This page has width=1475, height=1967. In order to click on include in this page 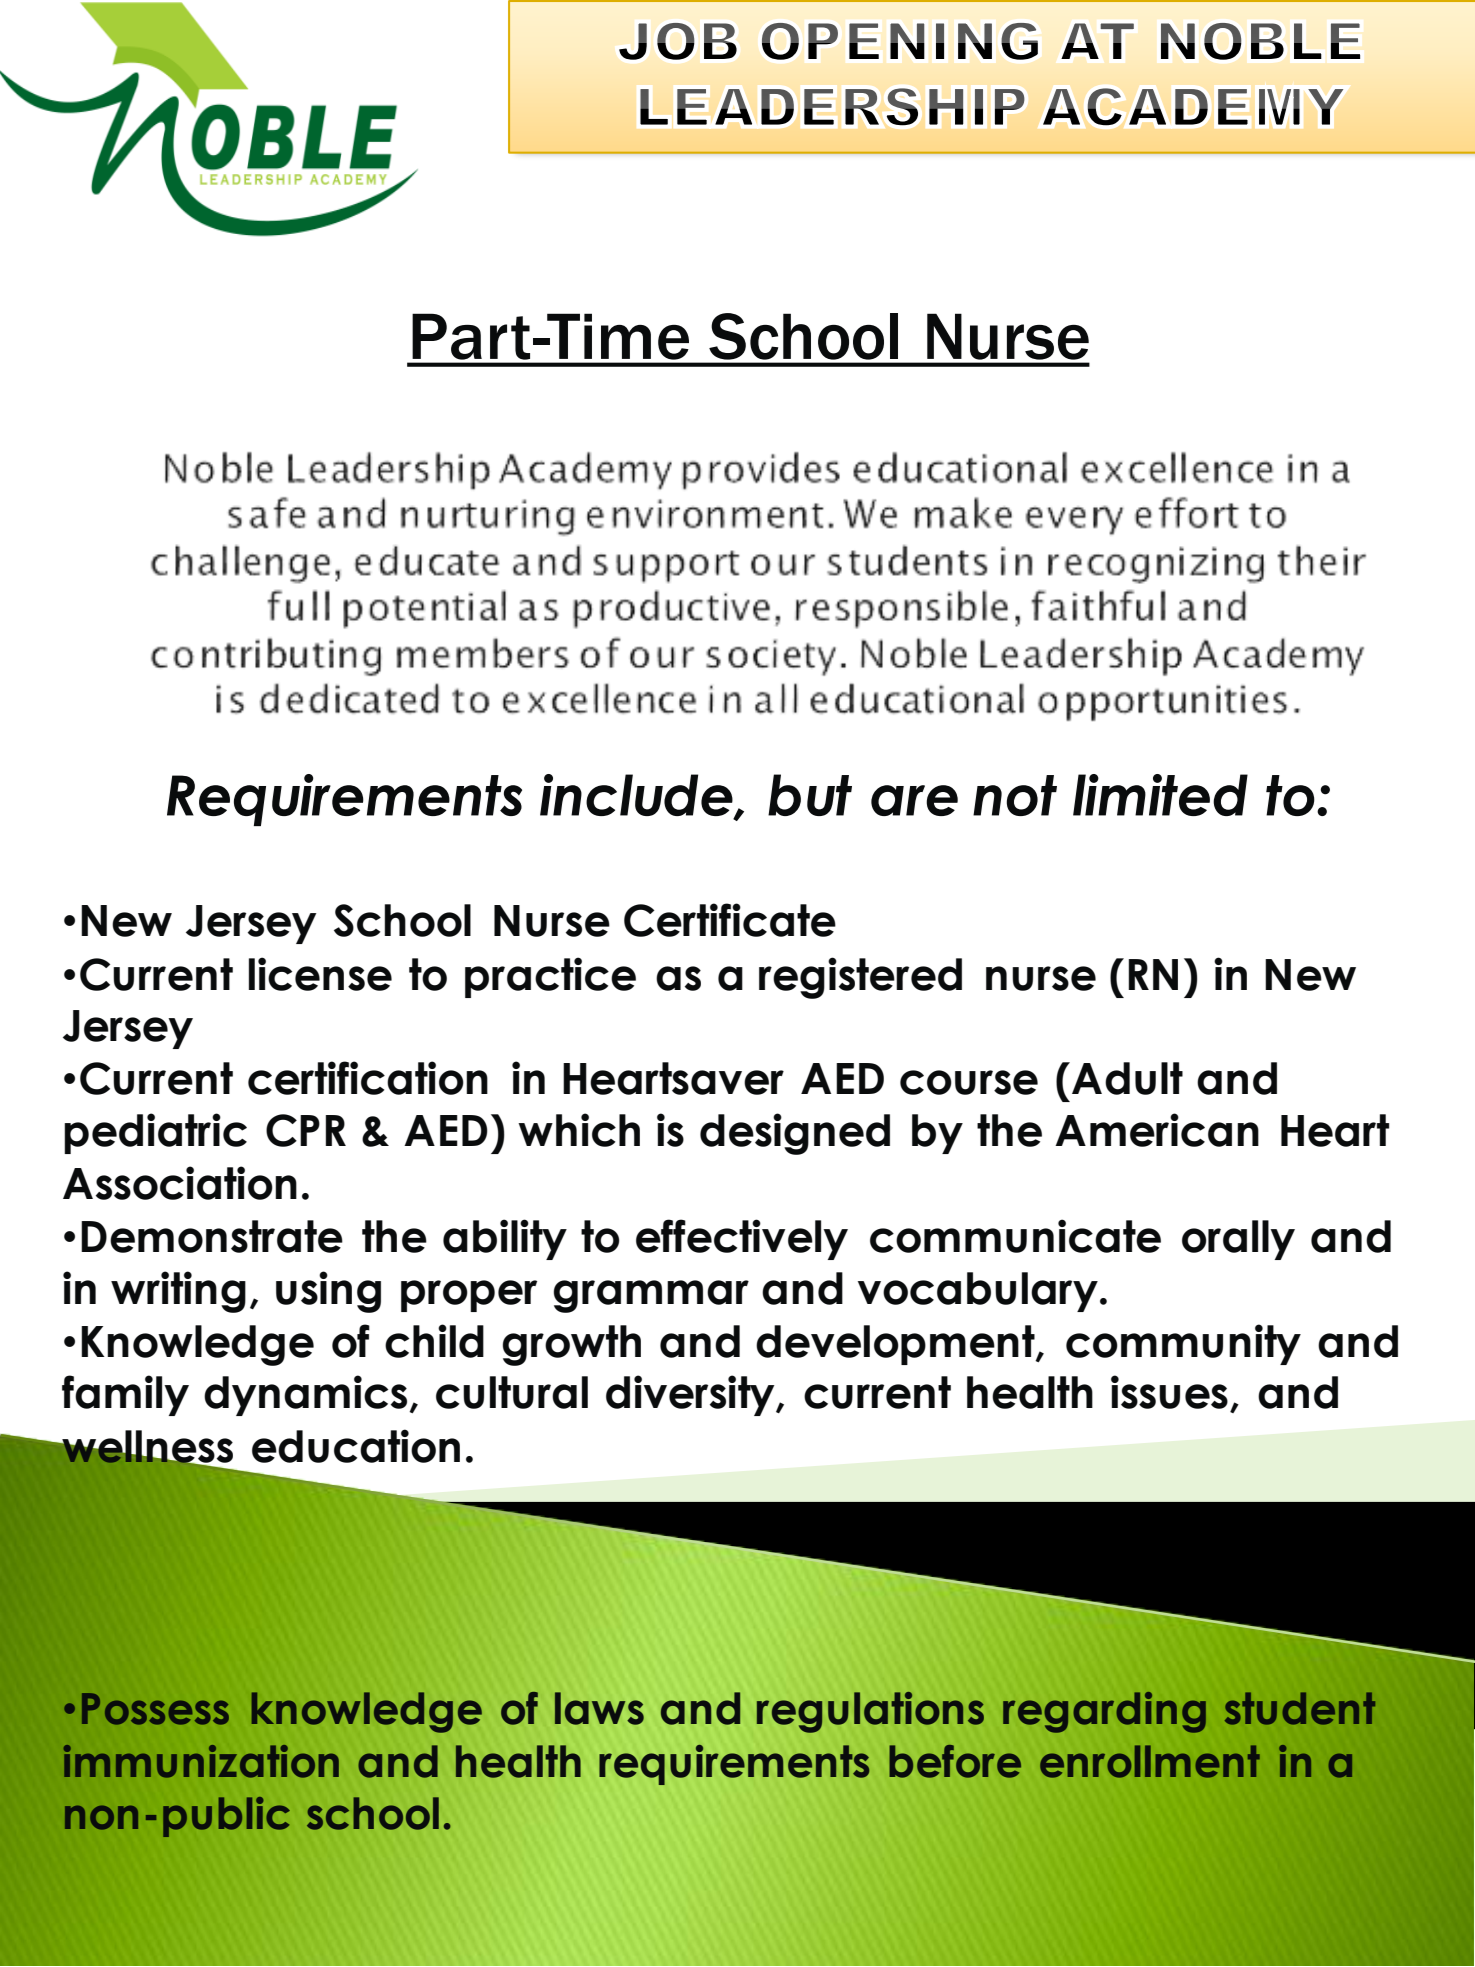, I will do `click(637, 796)`.
